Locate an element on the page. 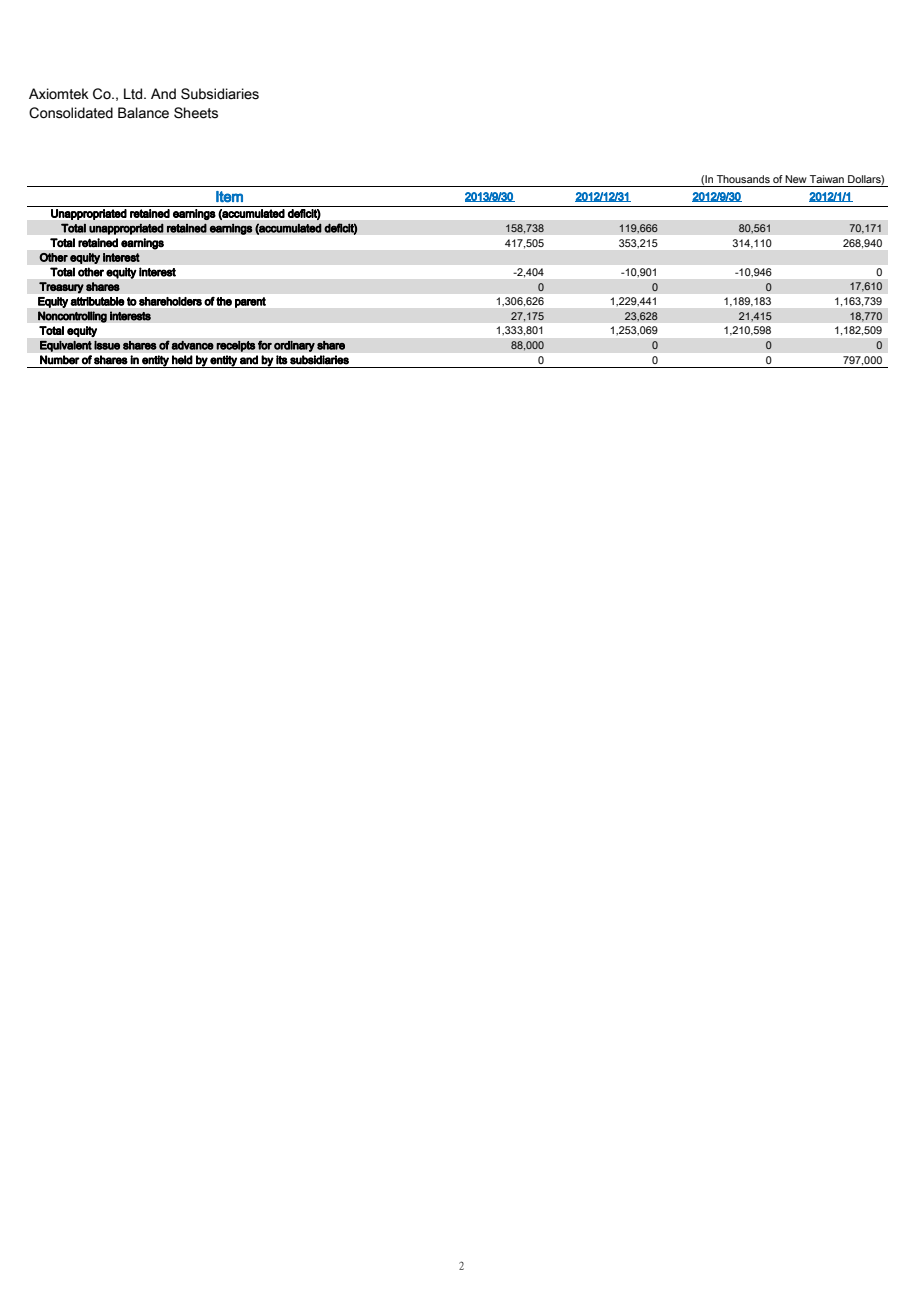  ordinary is located at coordinates (294, 346).
